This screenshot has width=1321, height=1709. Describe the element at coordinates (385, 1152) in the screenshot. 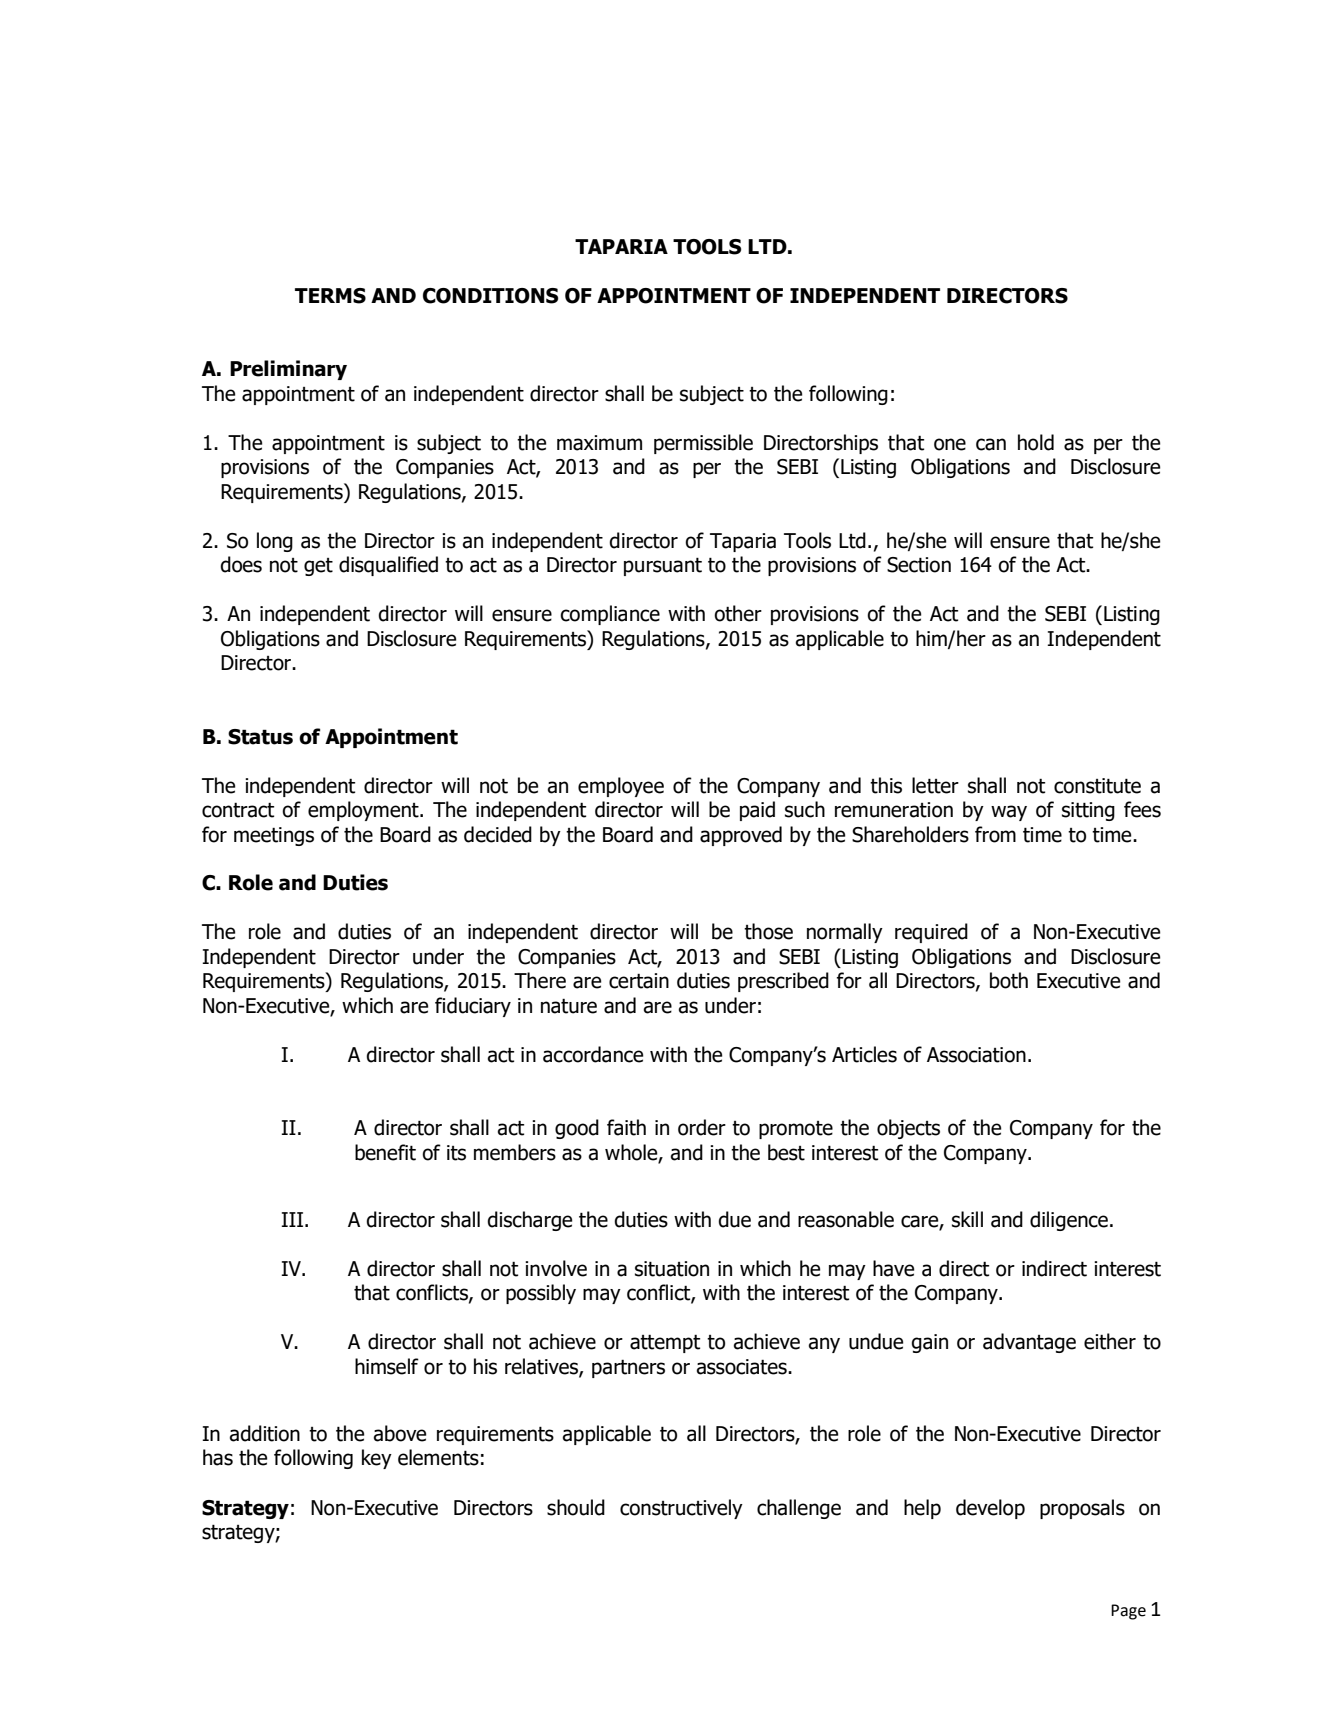

I see `benefit` at that location.
